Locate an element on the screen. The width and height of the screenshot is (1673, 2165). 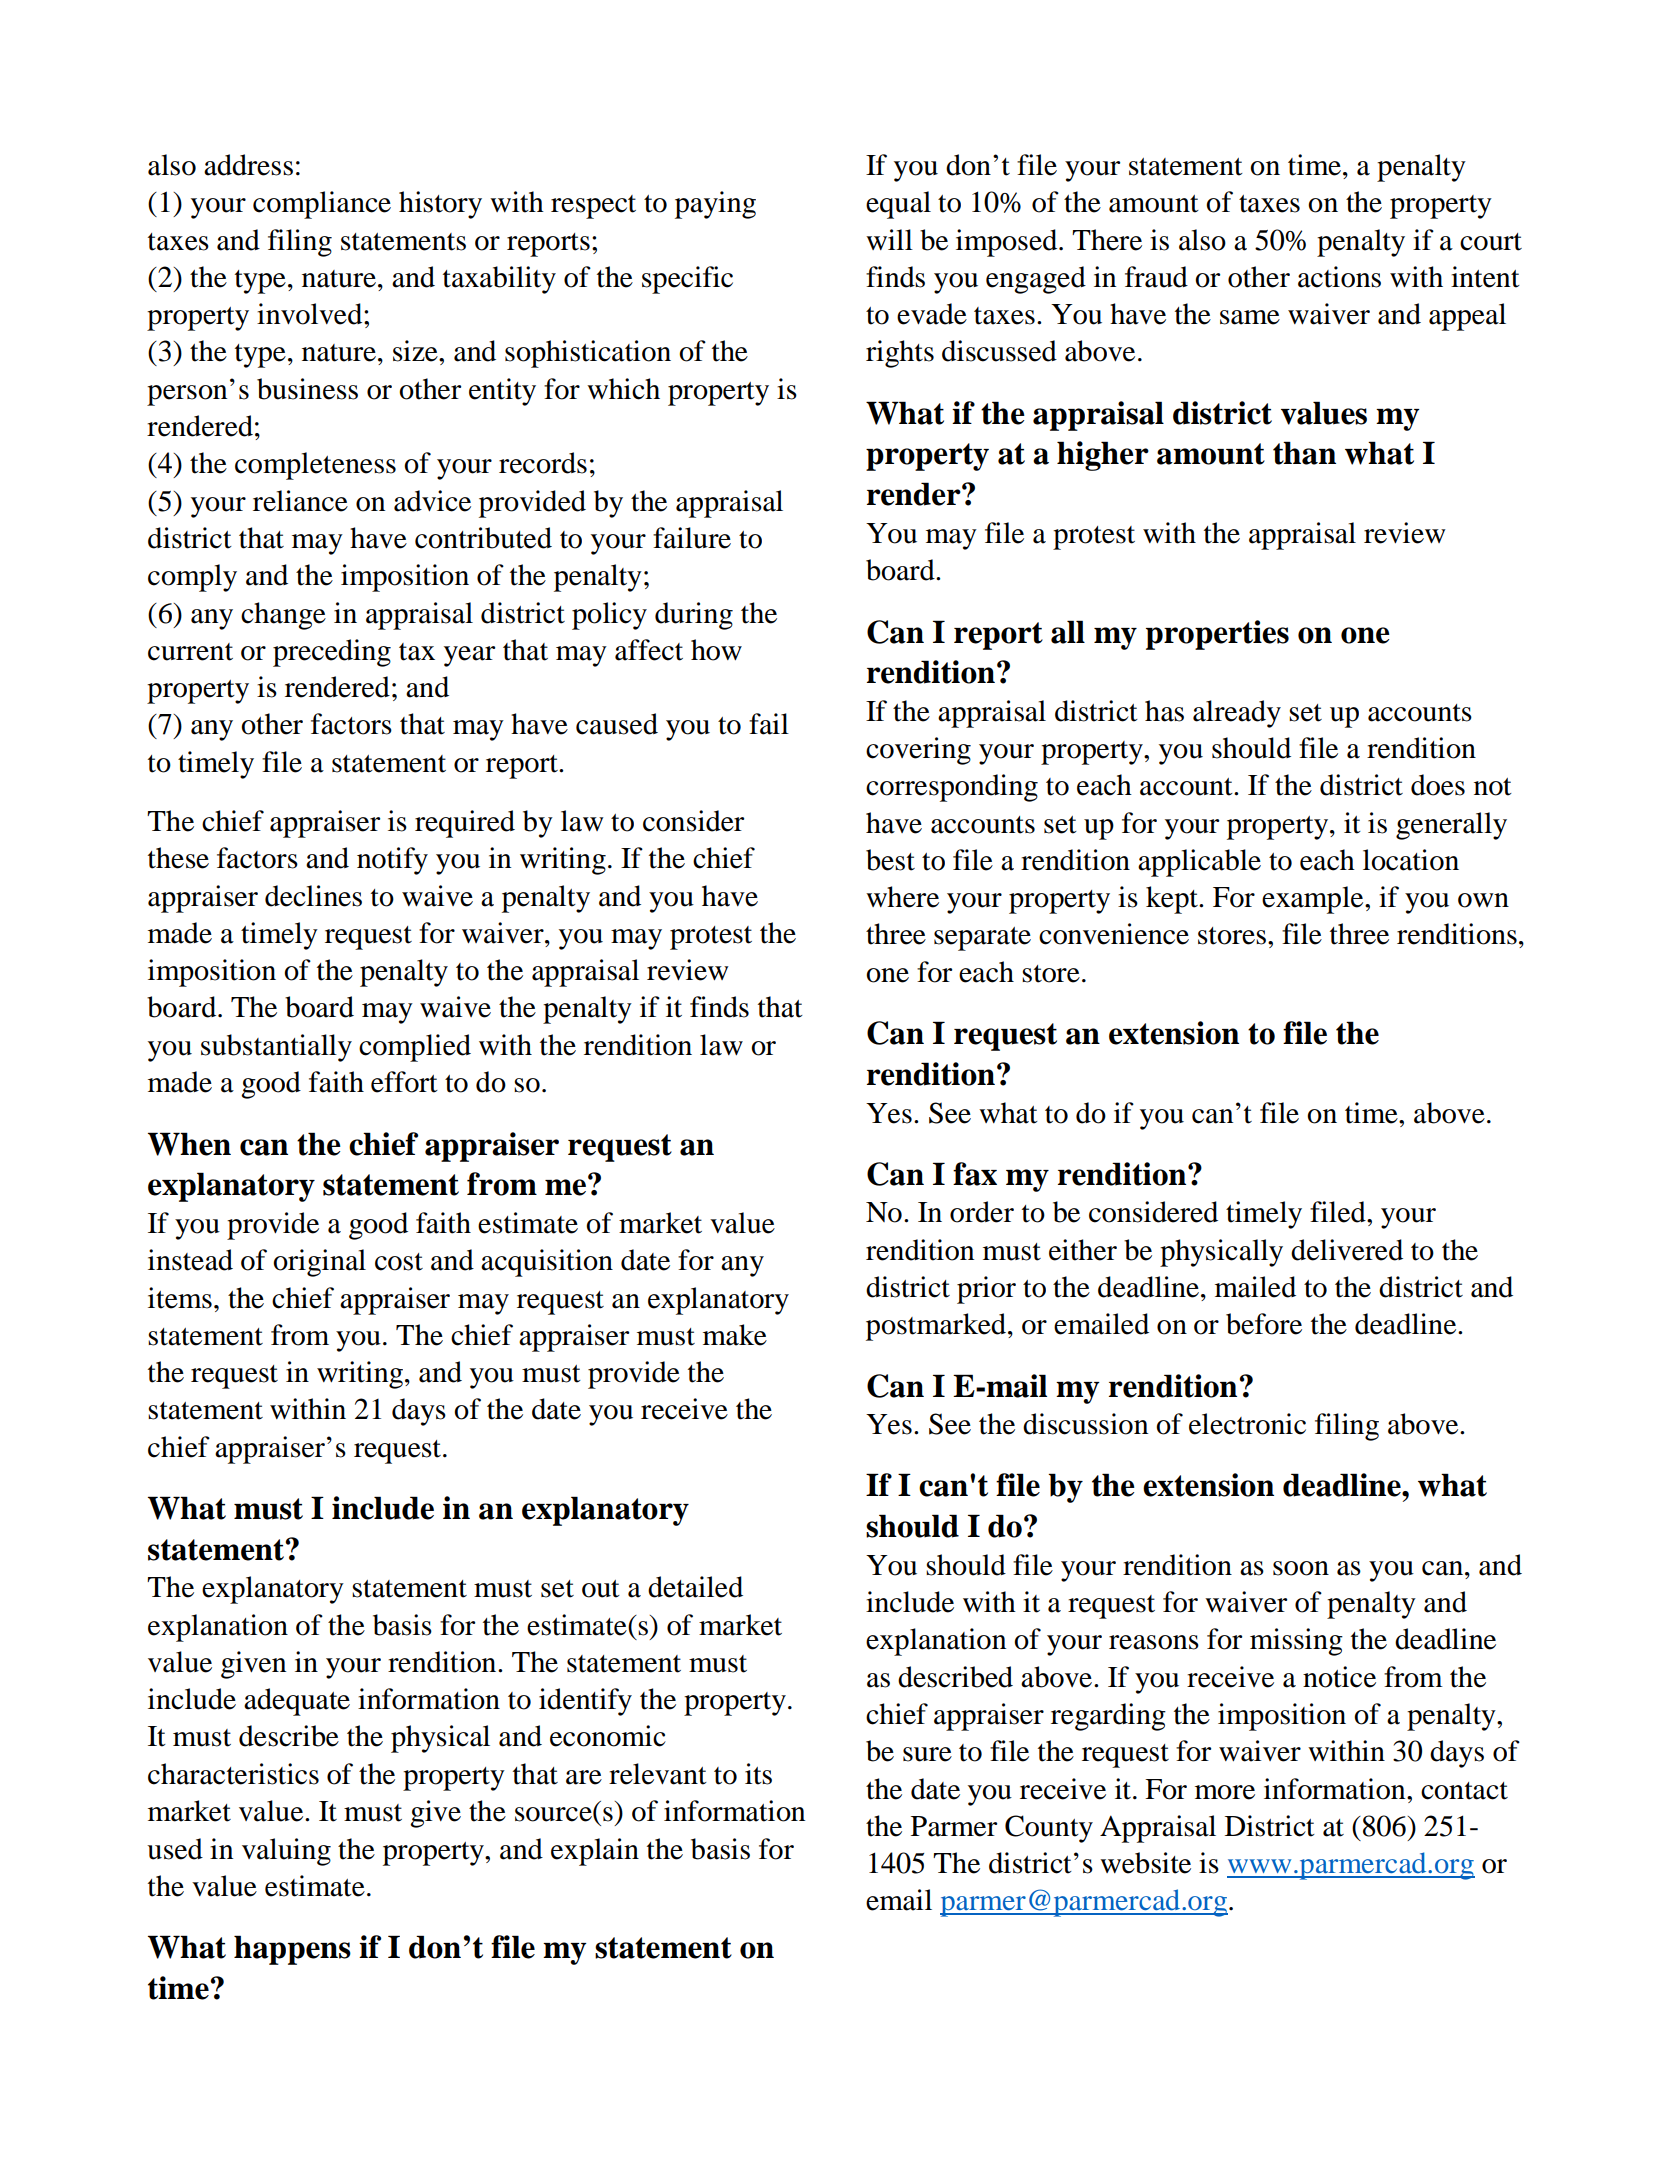
valuing is located at coordinates (286, 1852).
